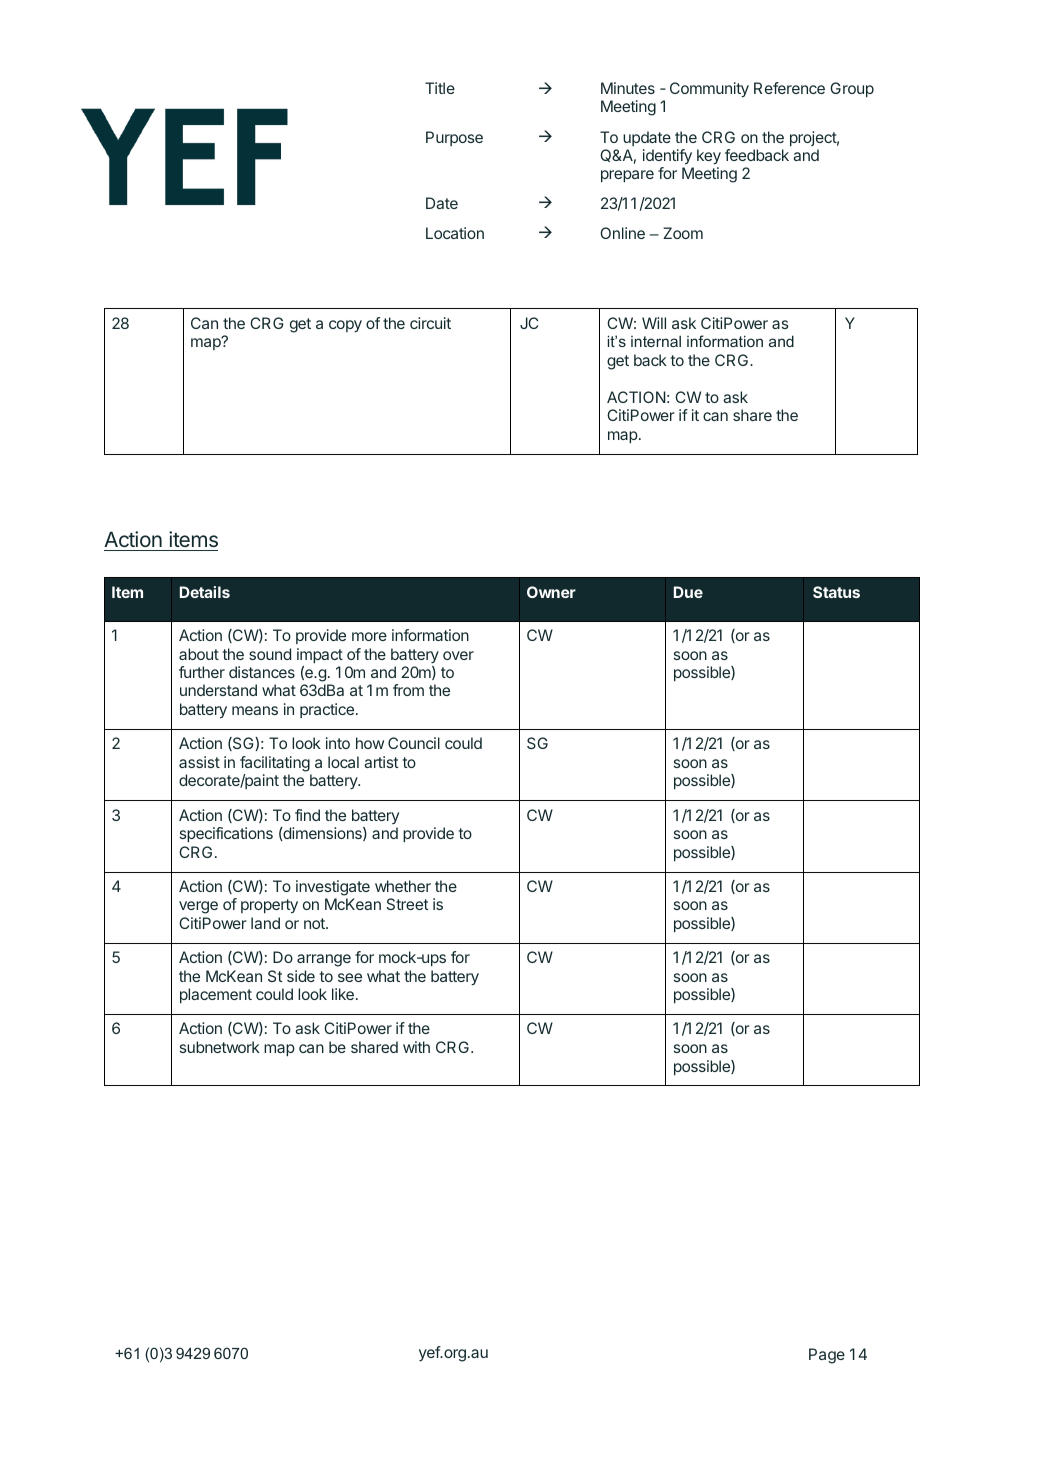 This screenshot has width=1040, height=1471. Describe the element at coordinates (656, 341) in the screenshot. I see `internal` at that location.
